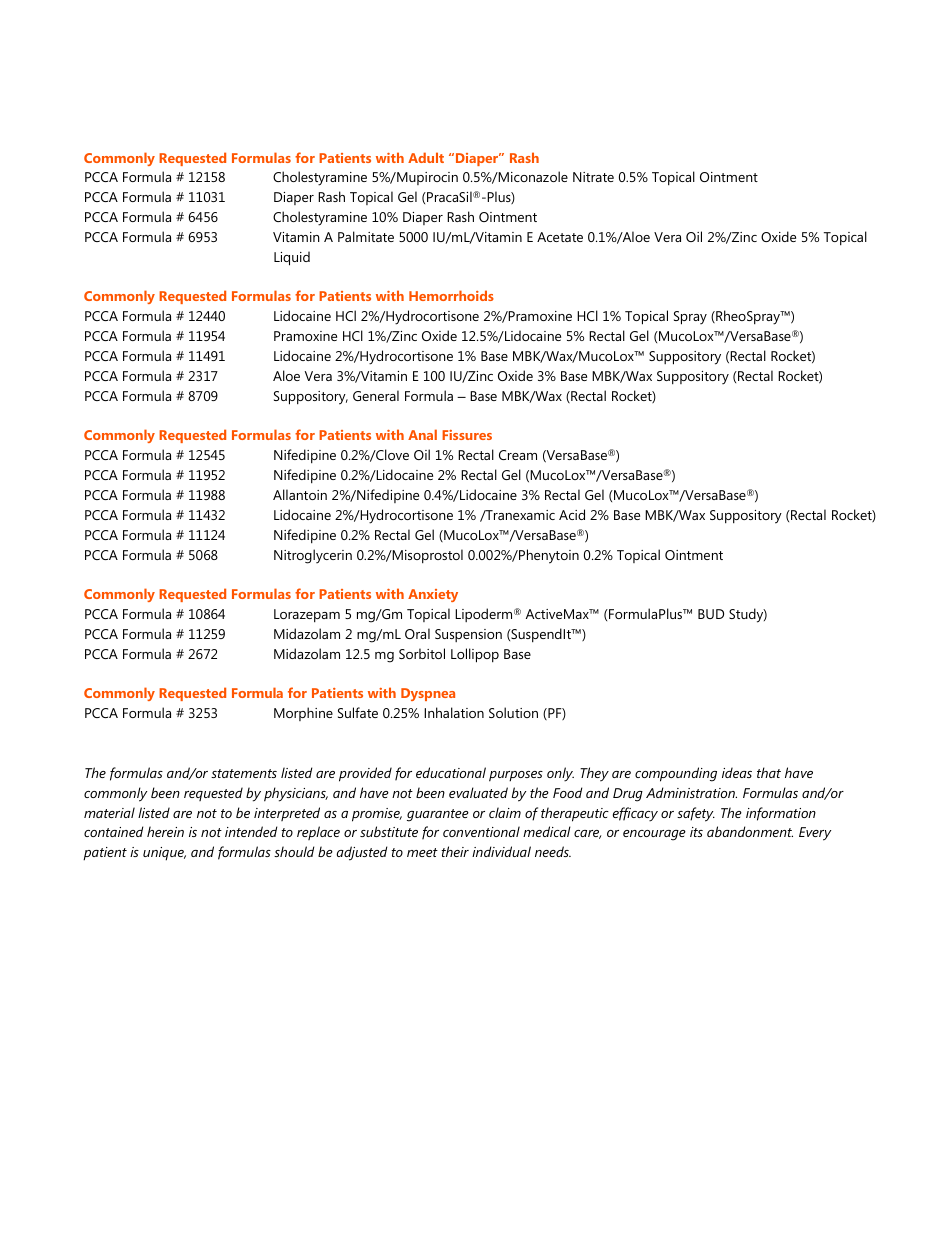 The width and height of the screenshot is (952, 1233). Describe the element at coordinates (468, 635) in the screenshot. I see `Suspension` at that location.
